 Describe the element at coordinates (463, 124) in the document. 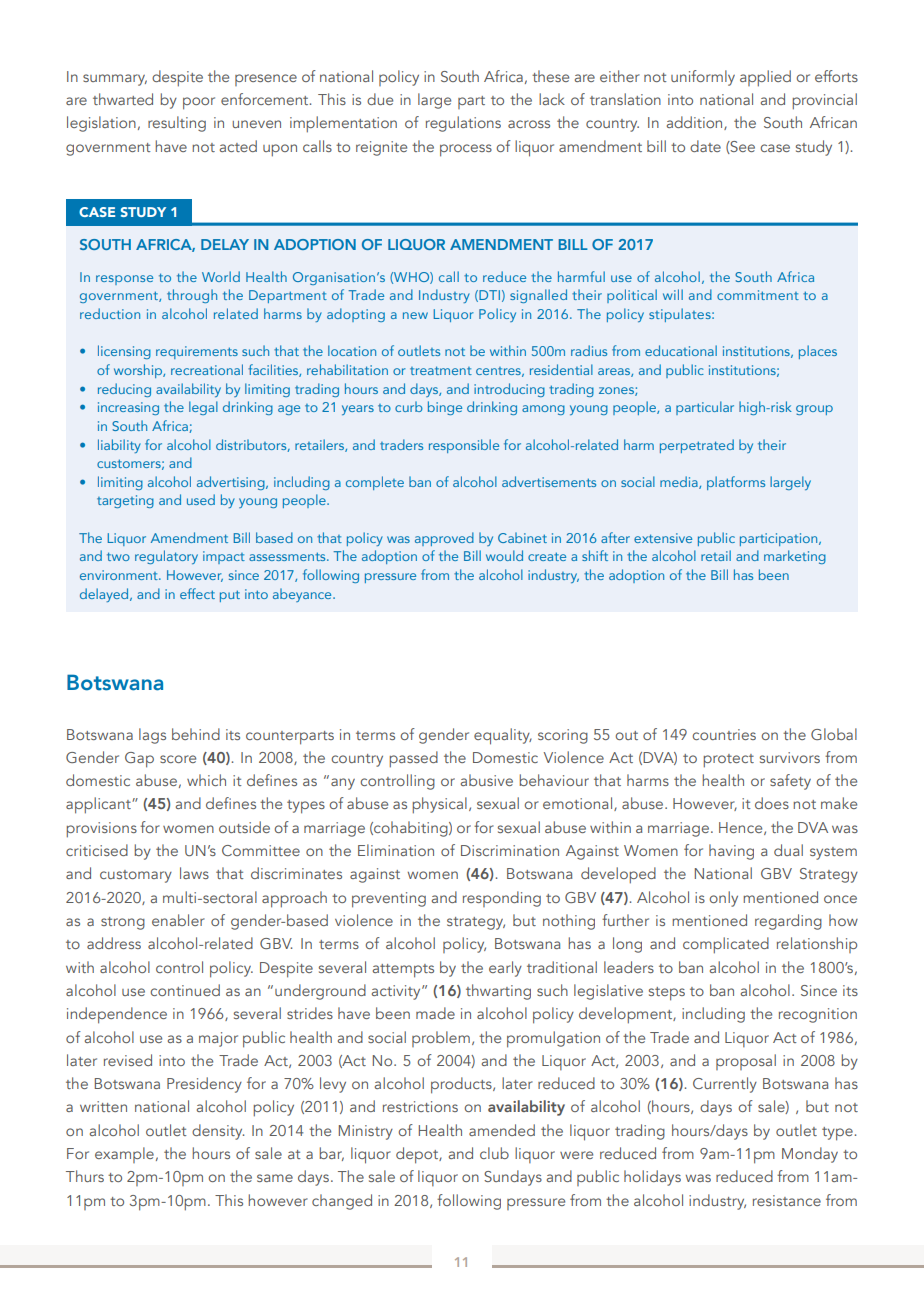

I see `regulations` at that location.
